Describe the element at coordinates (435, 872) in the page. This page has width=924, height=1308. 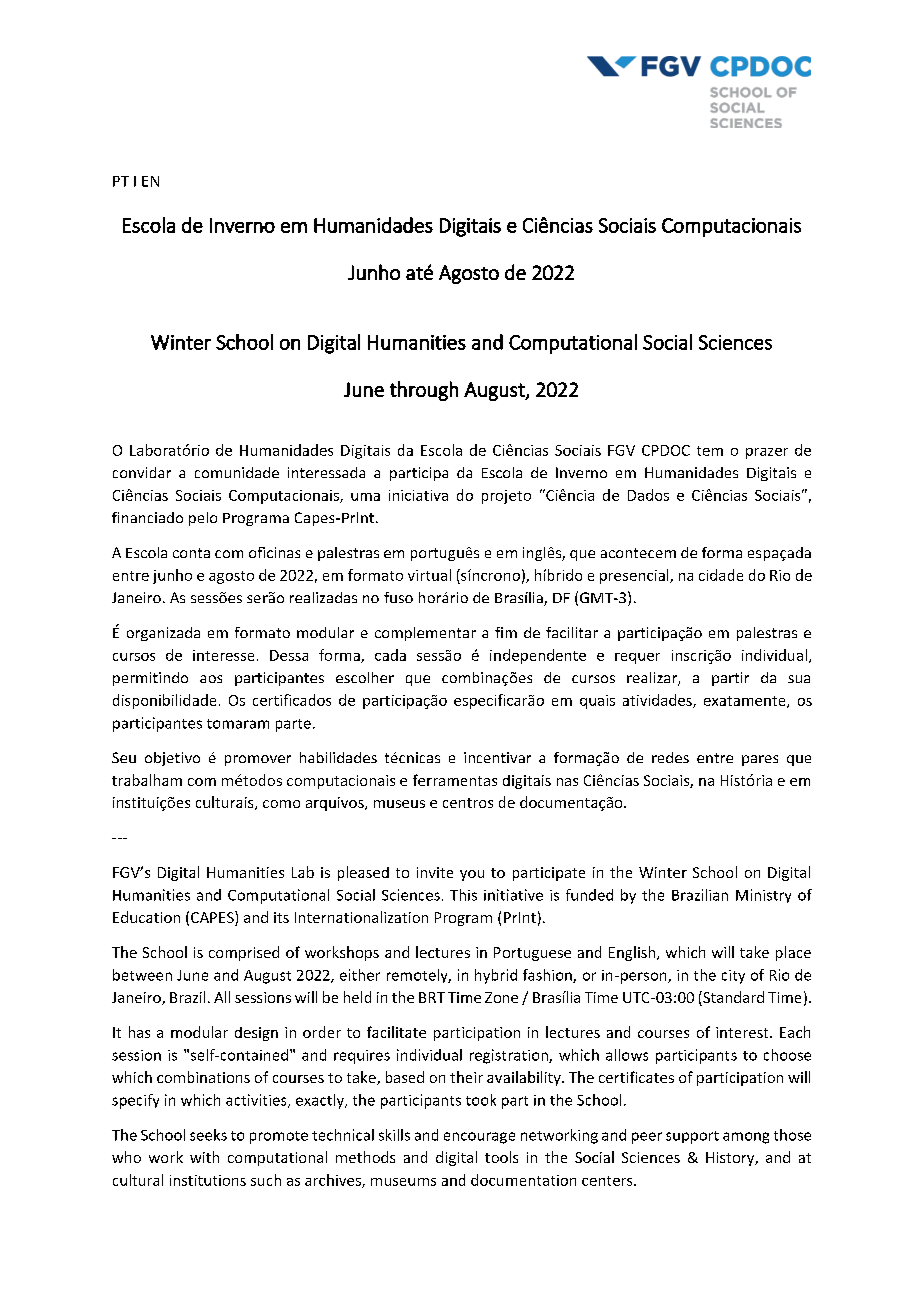
I see `invite` at that location.
